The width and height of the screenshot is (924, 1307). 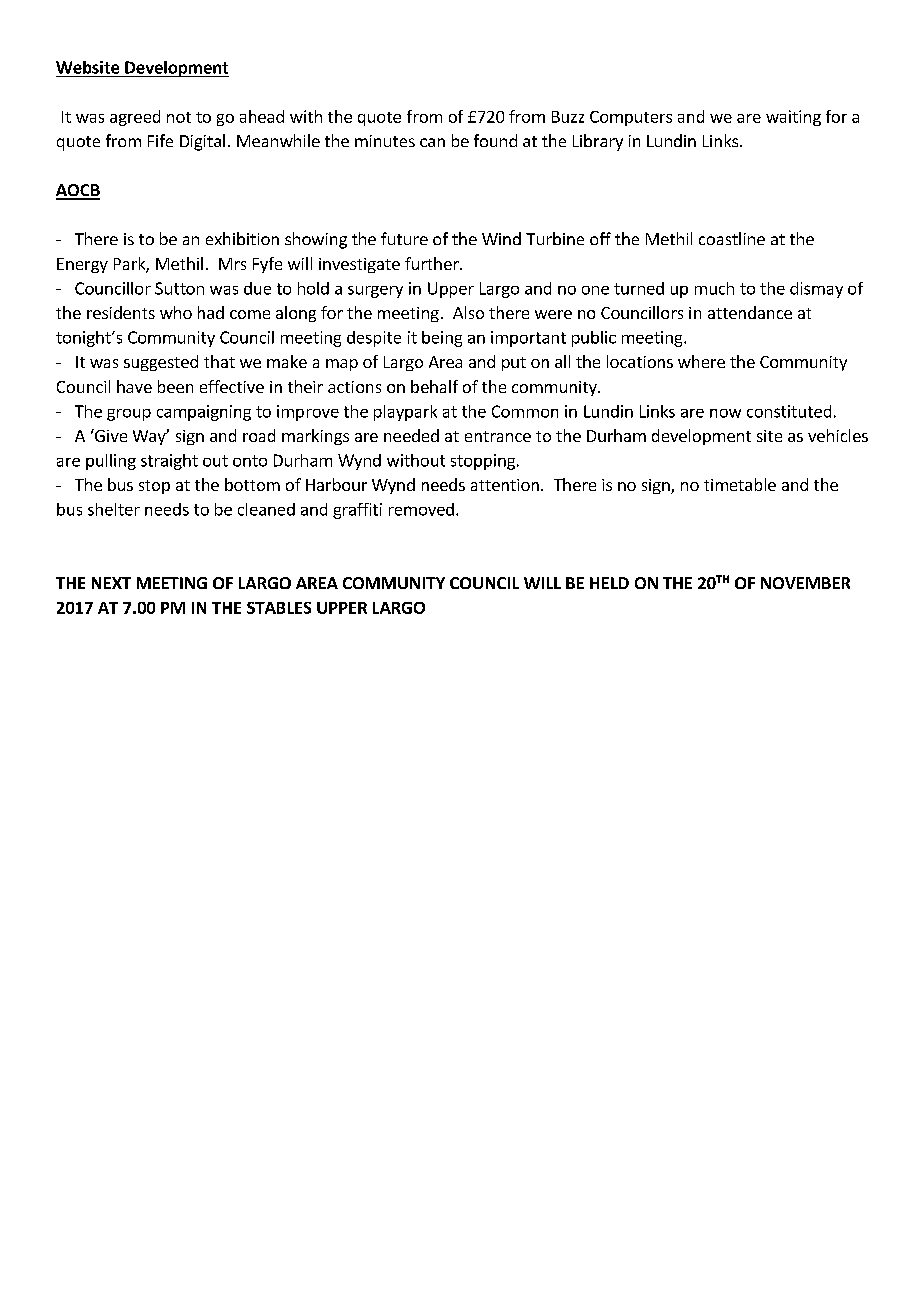 I want to click on Common, so click(x=525, y=411).
